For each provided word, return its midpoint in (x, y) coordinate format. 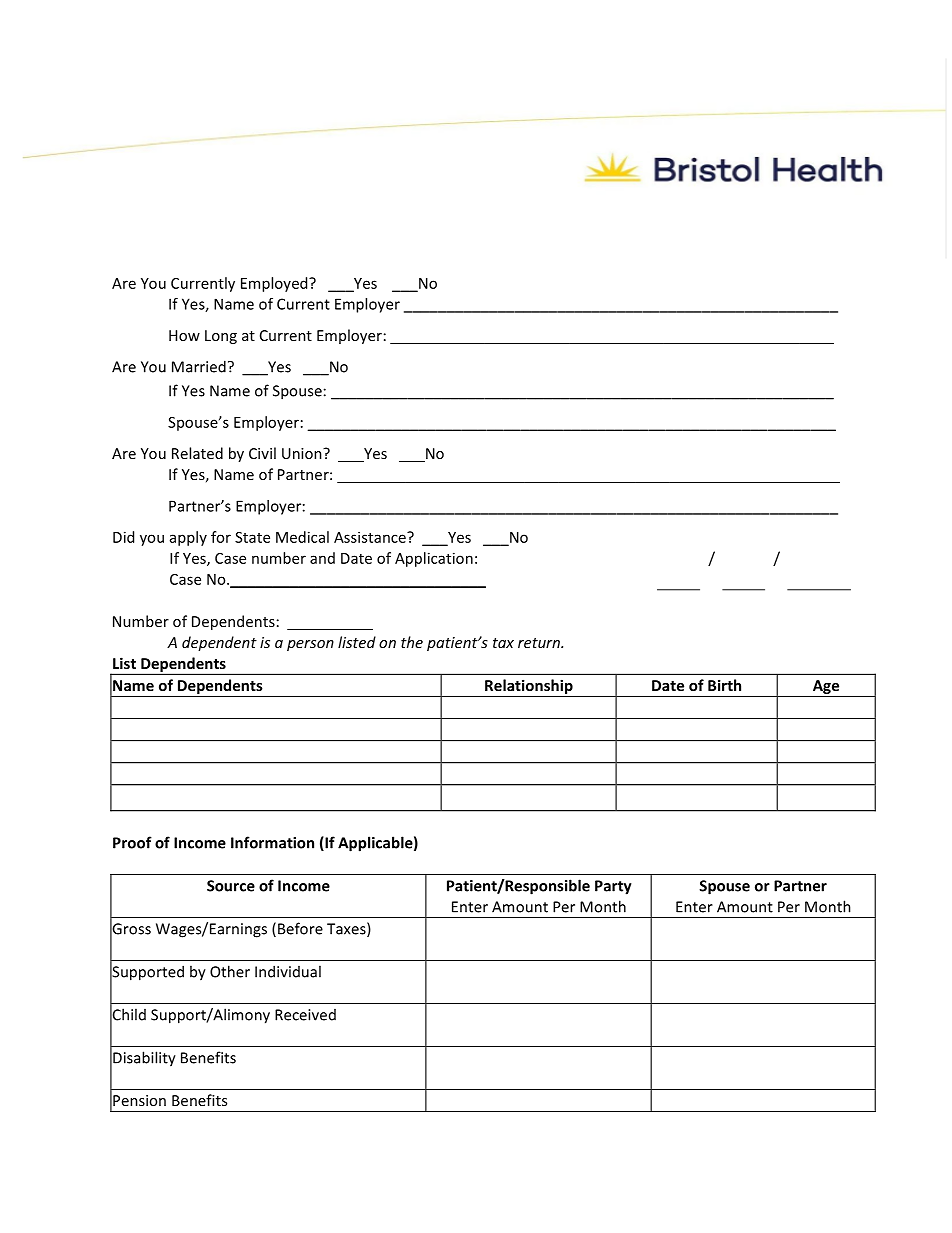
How (184, 335)
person (310, 645)
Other (230, 971)
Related (197, 453)
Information (272, 842)
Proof (132, 842)
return (540, 643)
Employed (275, 284)
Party (613, 887)
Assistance (371, 537)
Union (303, 453)
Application (434, 559)
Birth (724, 685)
